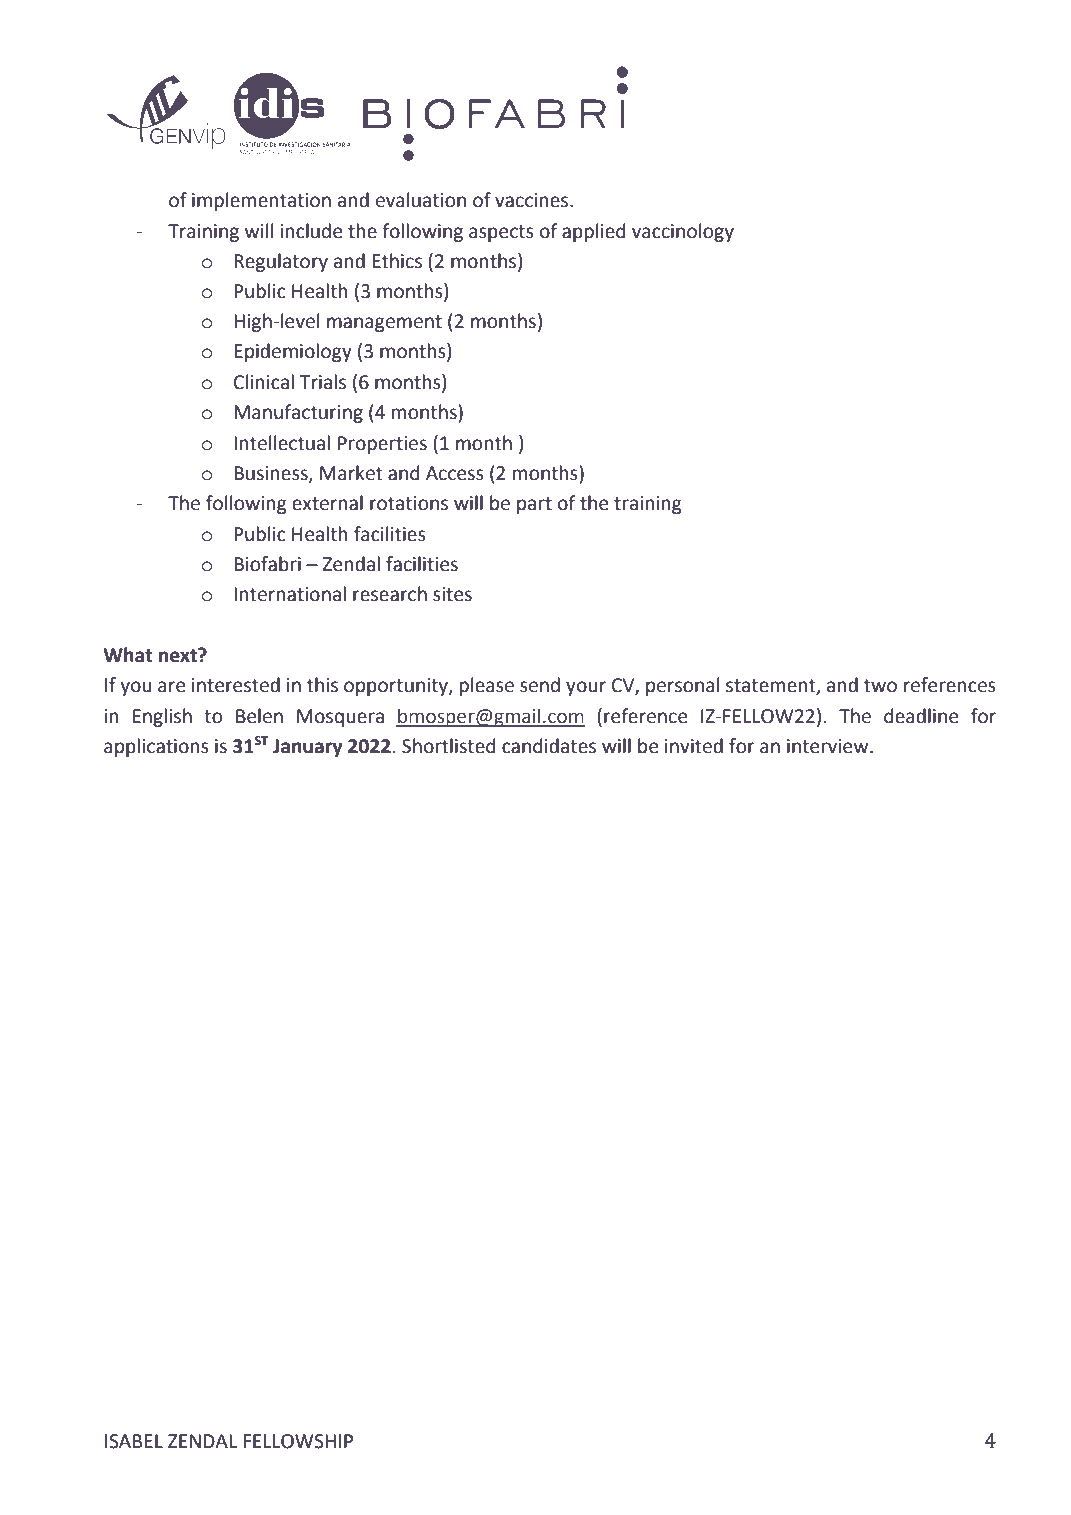 The height and width of the page is (1515, 1071). I want to click on ISABEL, so click(134, 1441).
